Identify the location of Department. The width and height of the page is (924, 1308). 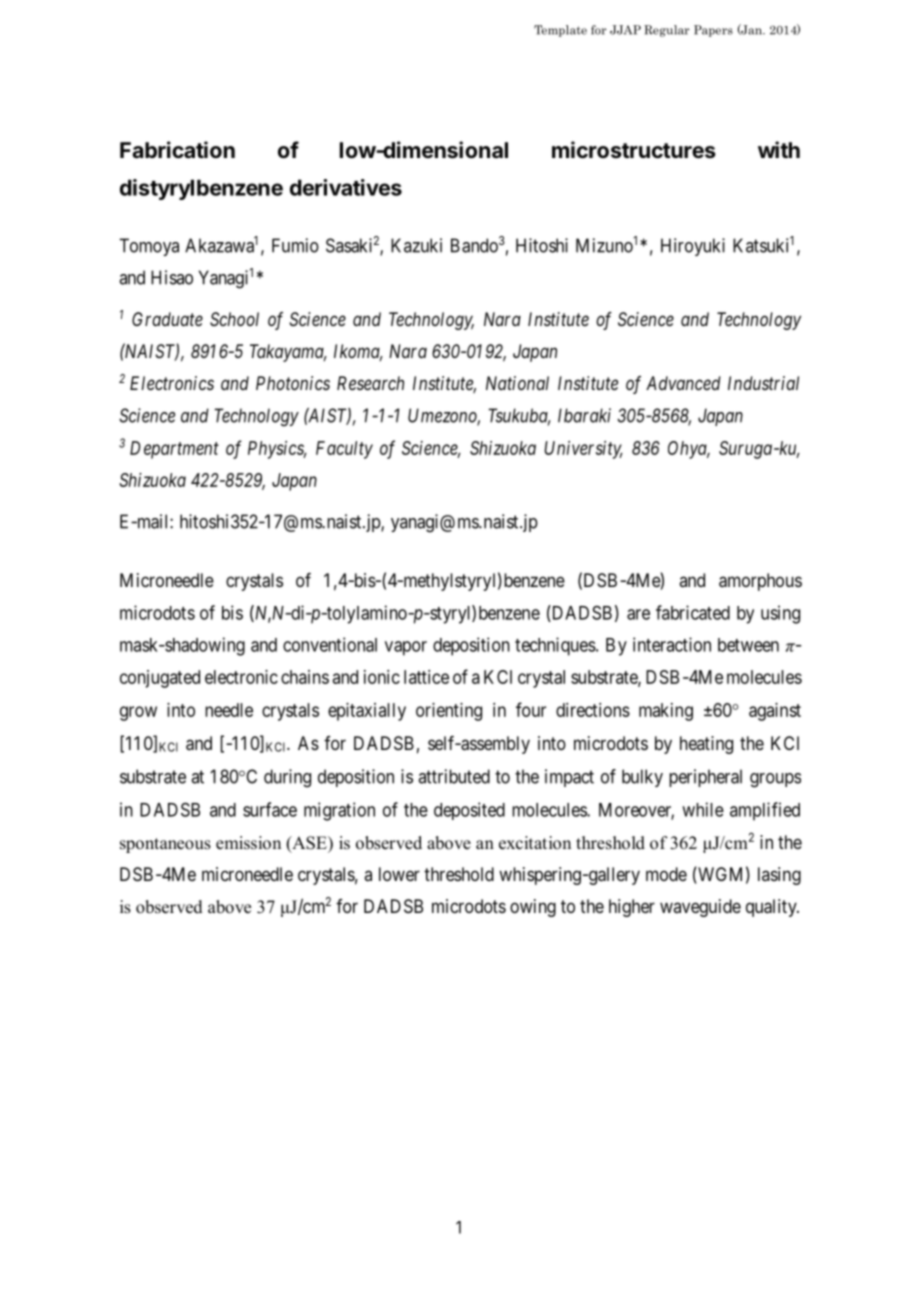
(174, 450).
